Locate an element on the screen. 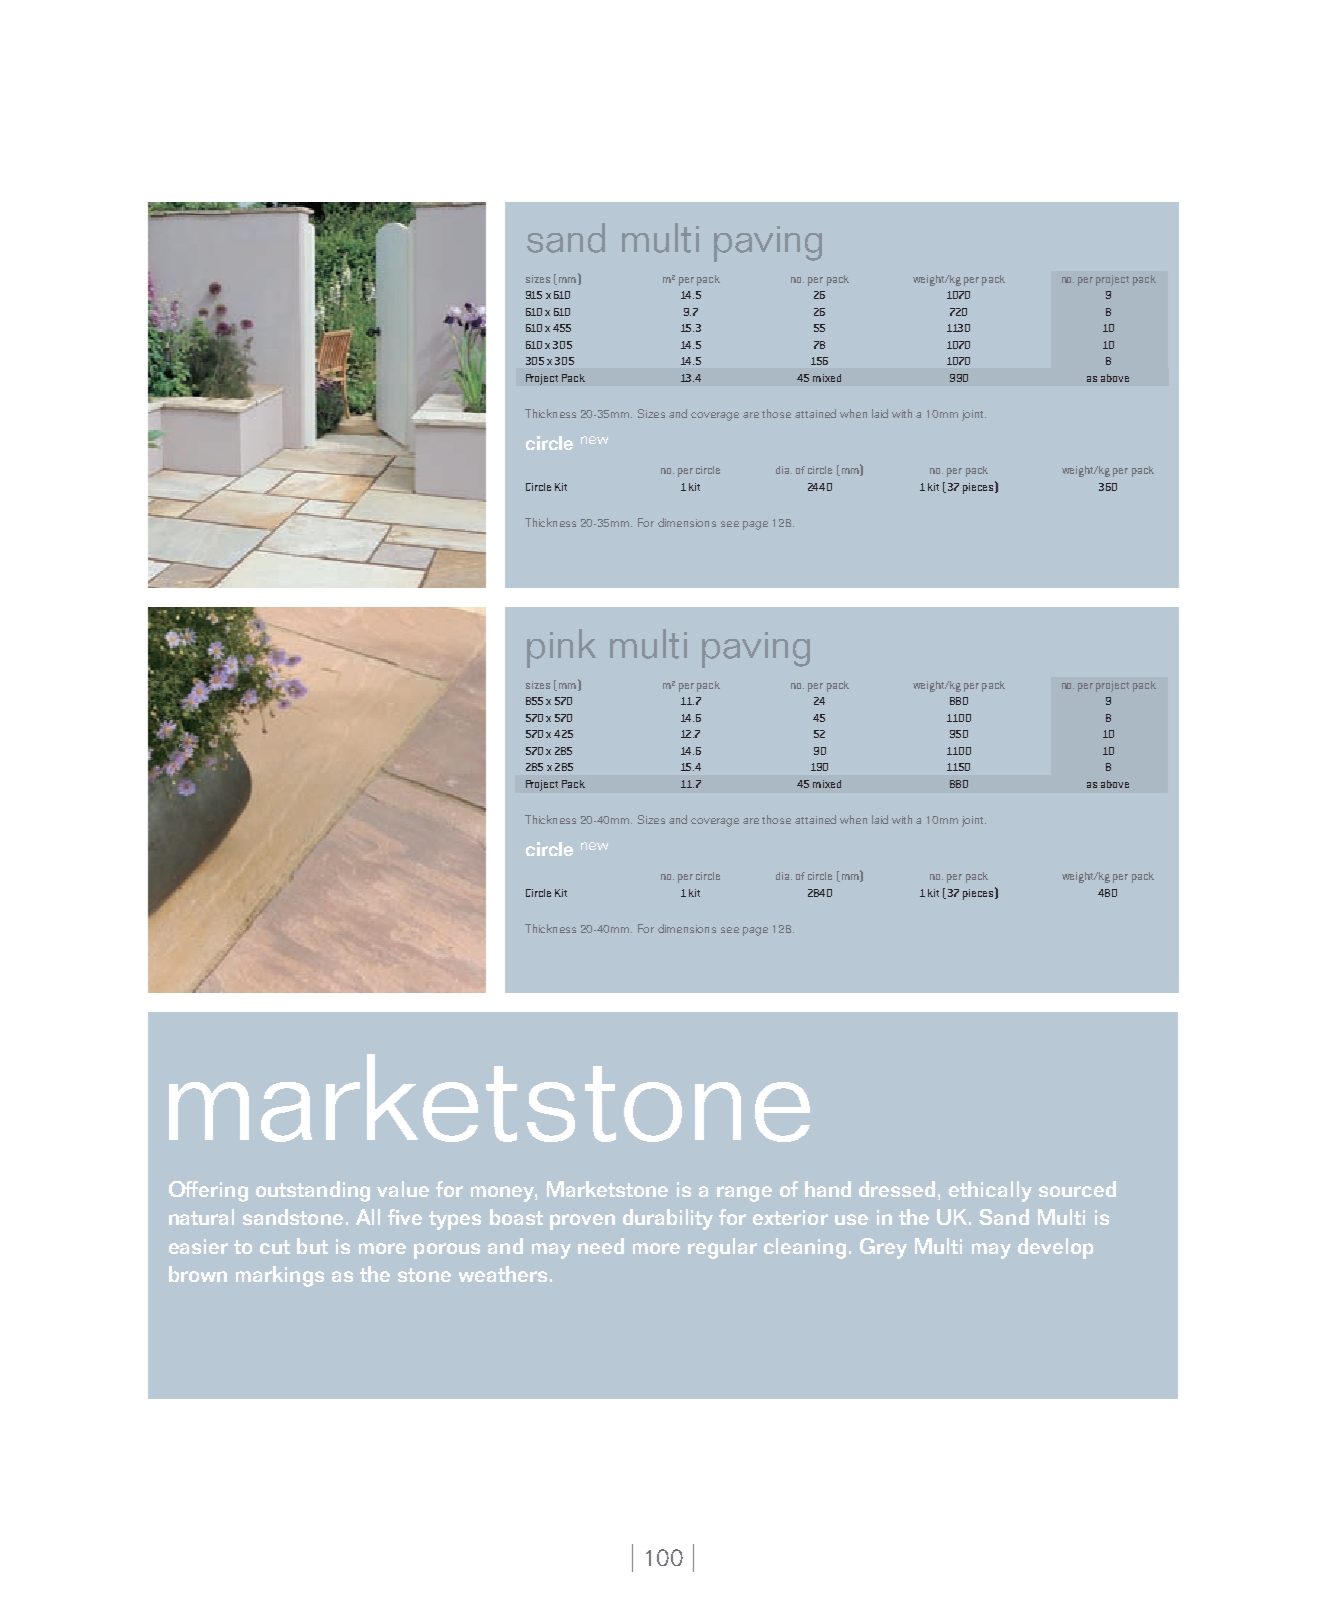  pink is located at coordinates (561, 648).
